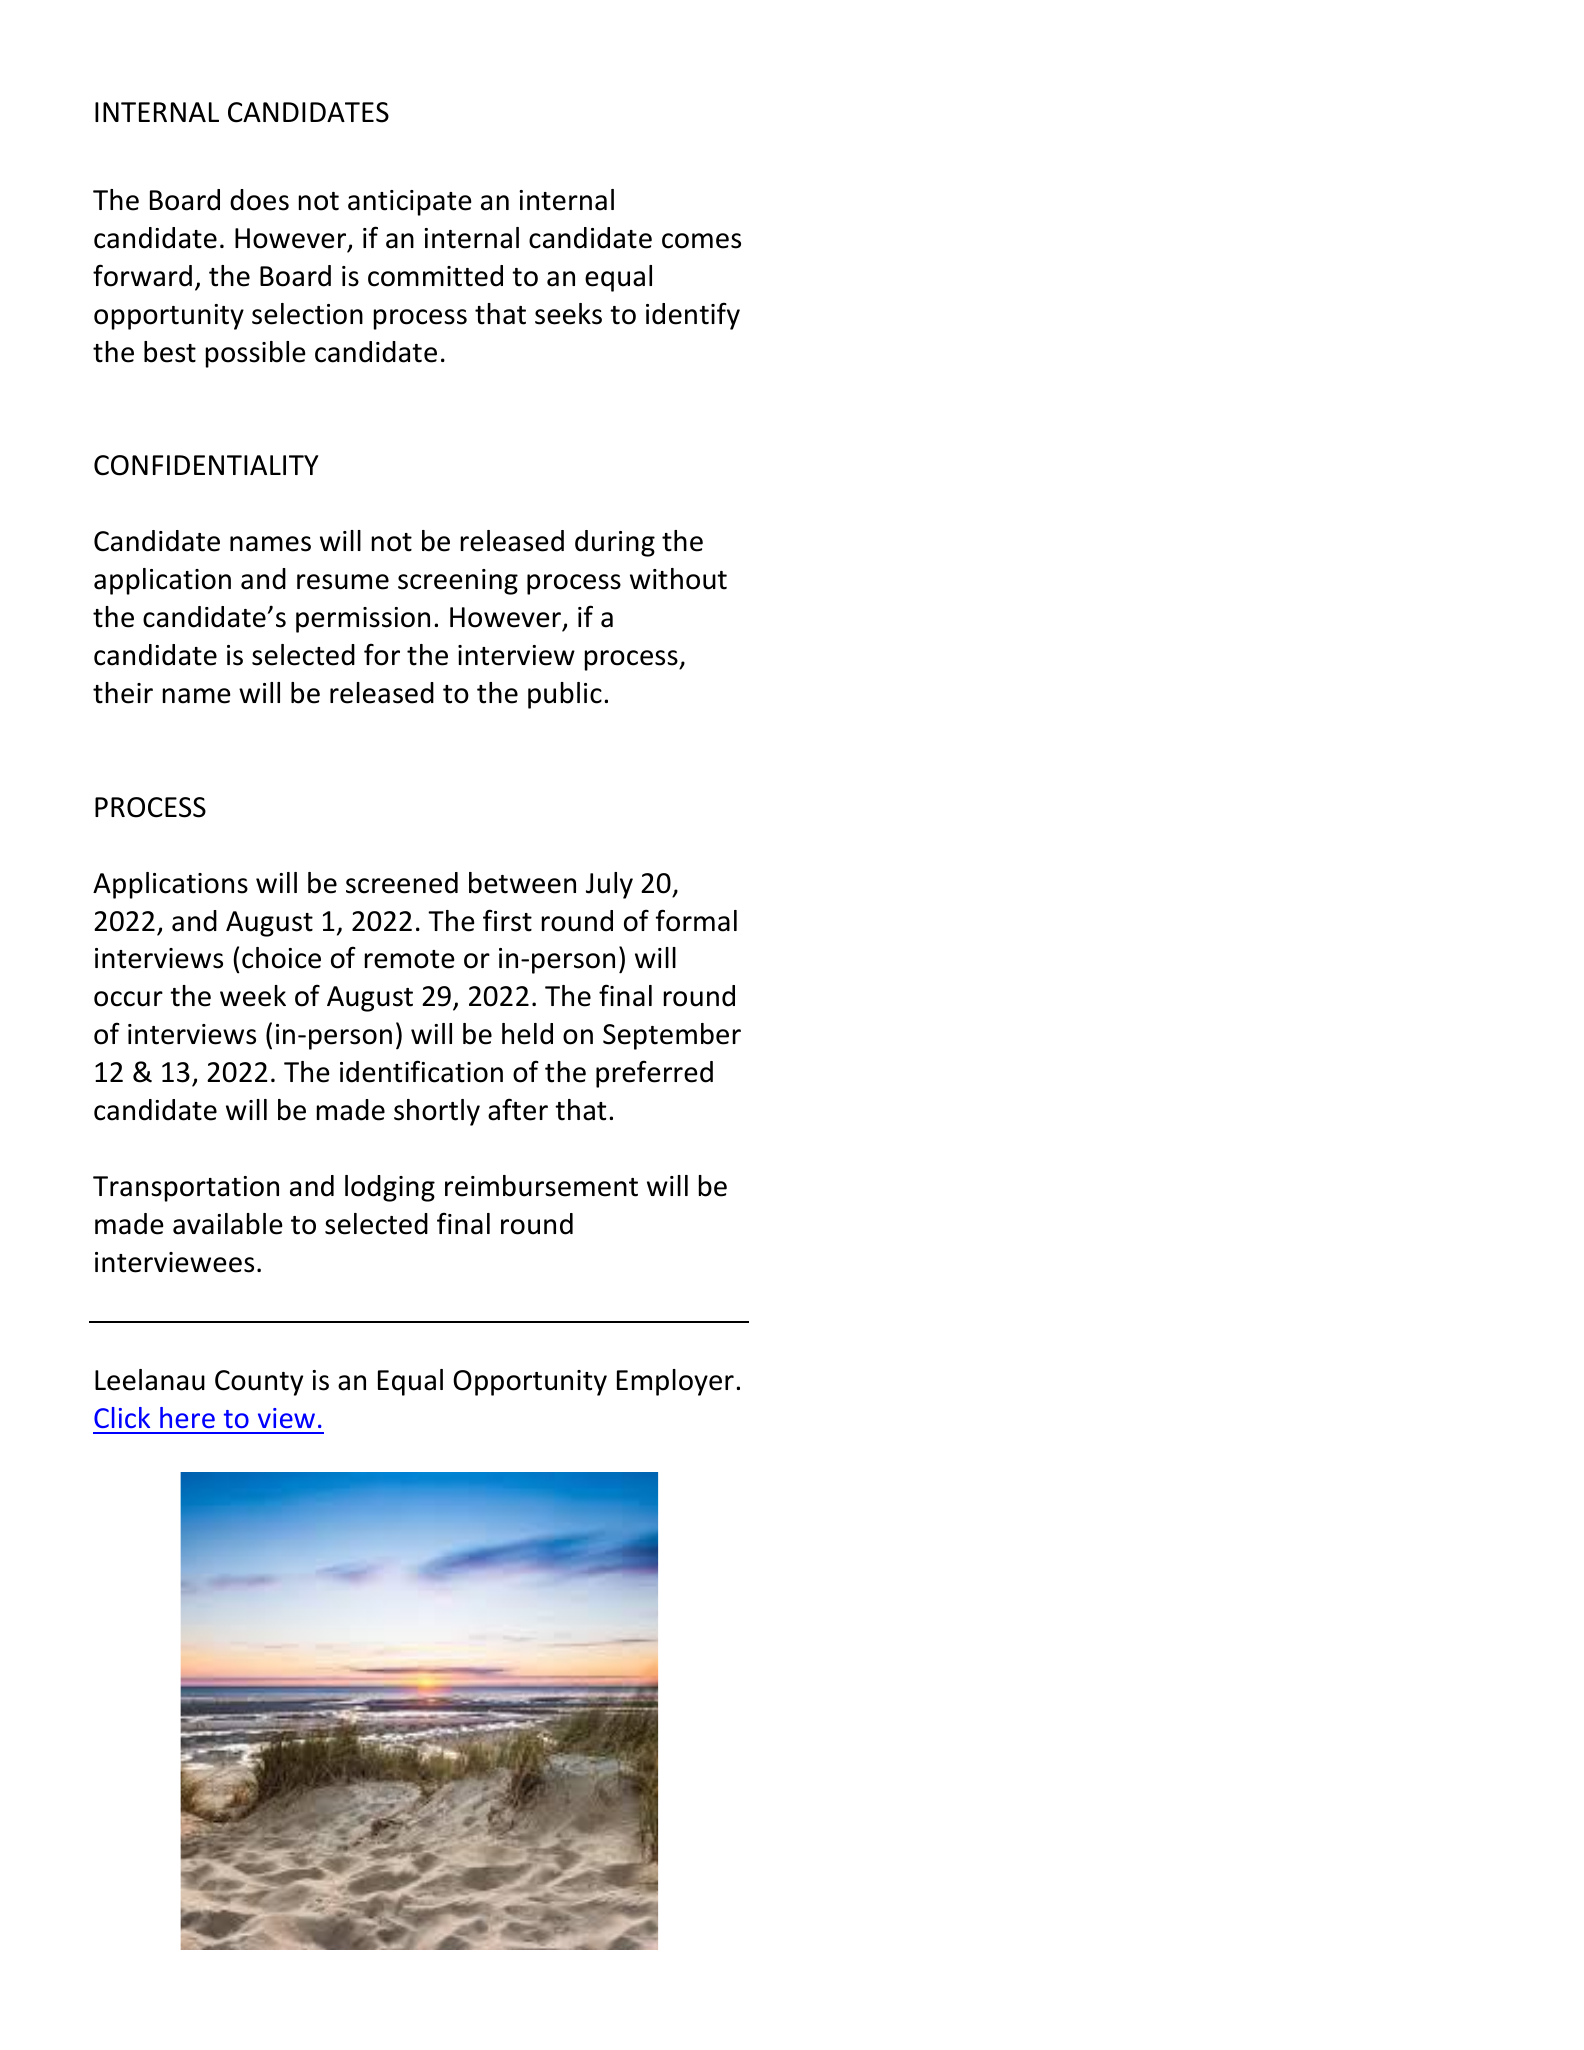 Image resolution: width=1584 pixels, height=2050 pixels. Describe the element at coordinates (187, 1417) in the document. I see `here` at that location.
